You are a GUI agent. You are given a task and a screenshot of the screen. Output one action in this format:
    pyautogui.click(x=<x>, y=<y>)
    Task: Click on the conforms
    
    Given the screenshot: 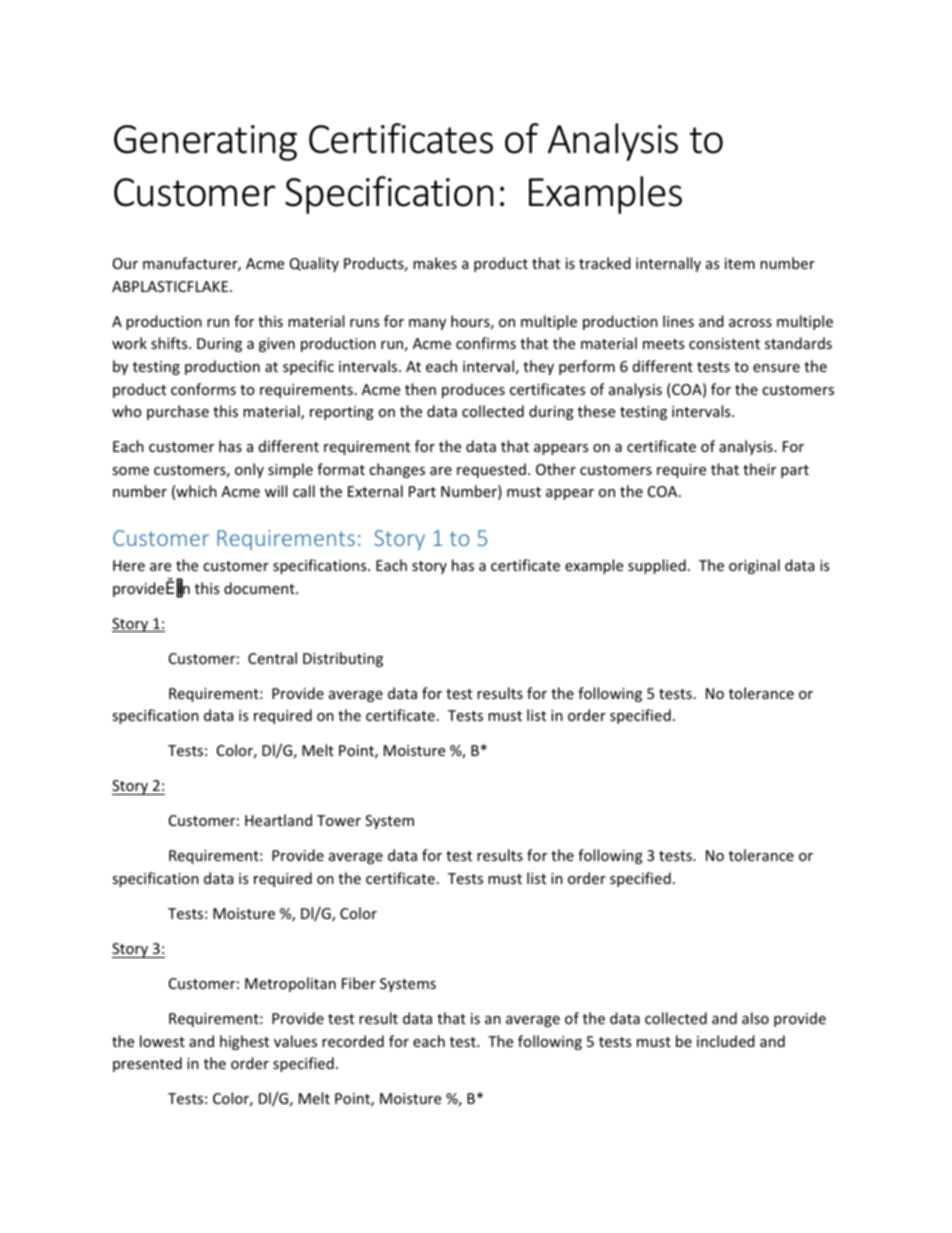 What is the action you would take?
    pyautogui.click(x=203, y=389)
